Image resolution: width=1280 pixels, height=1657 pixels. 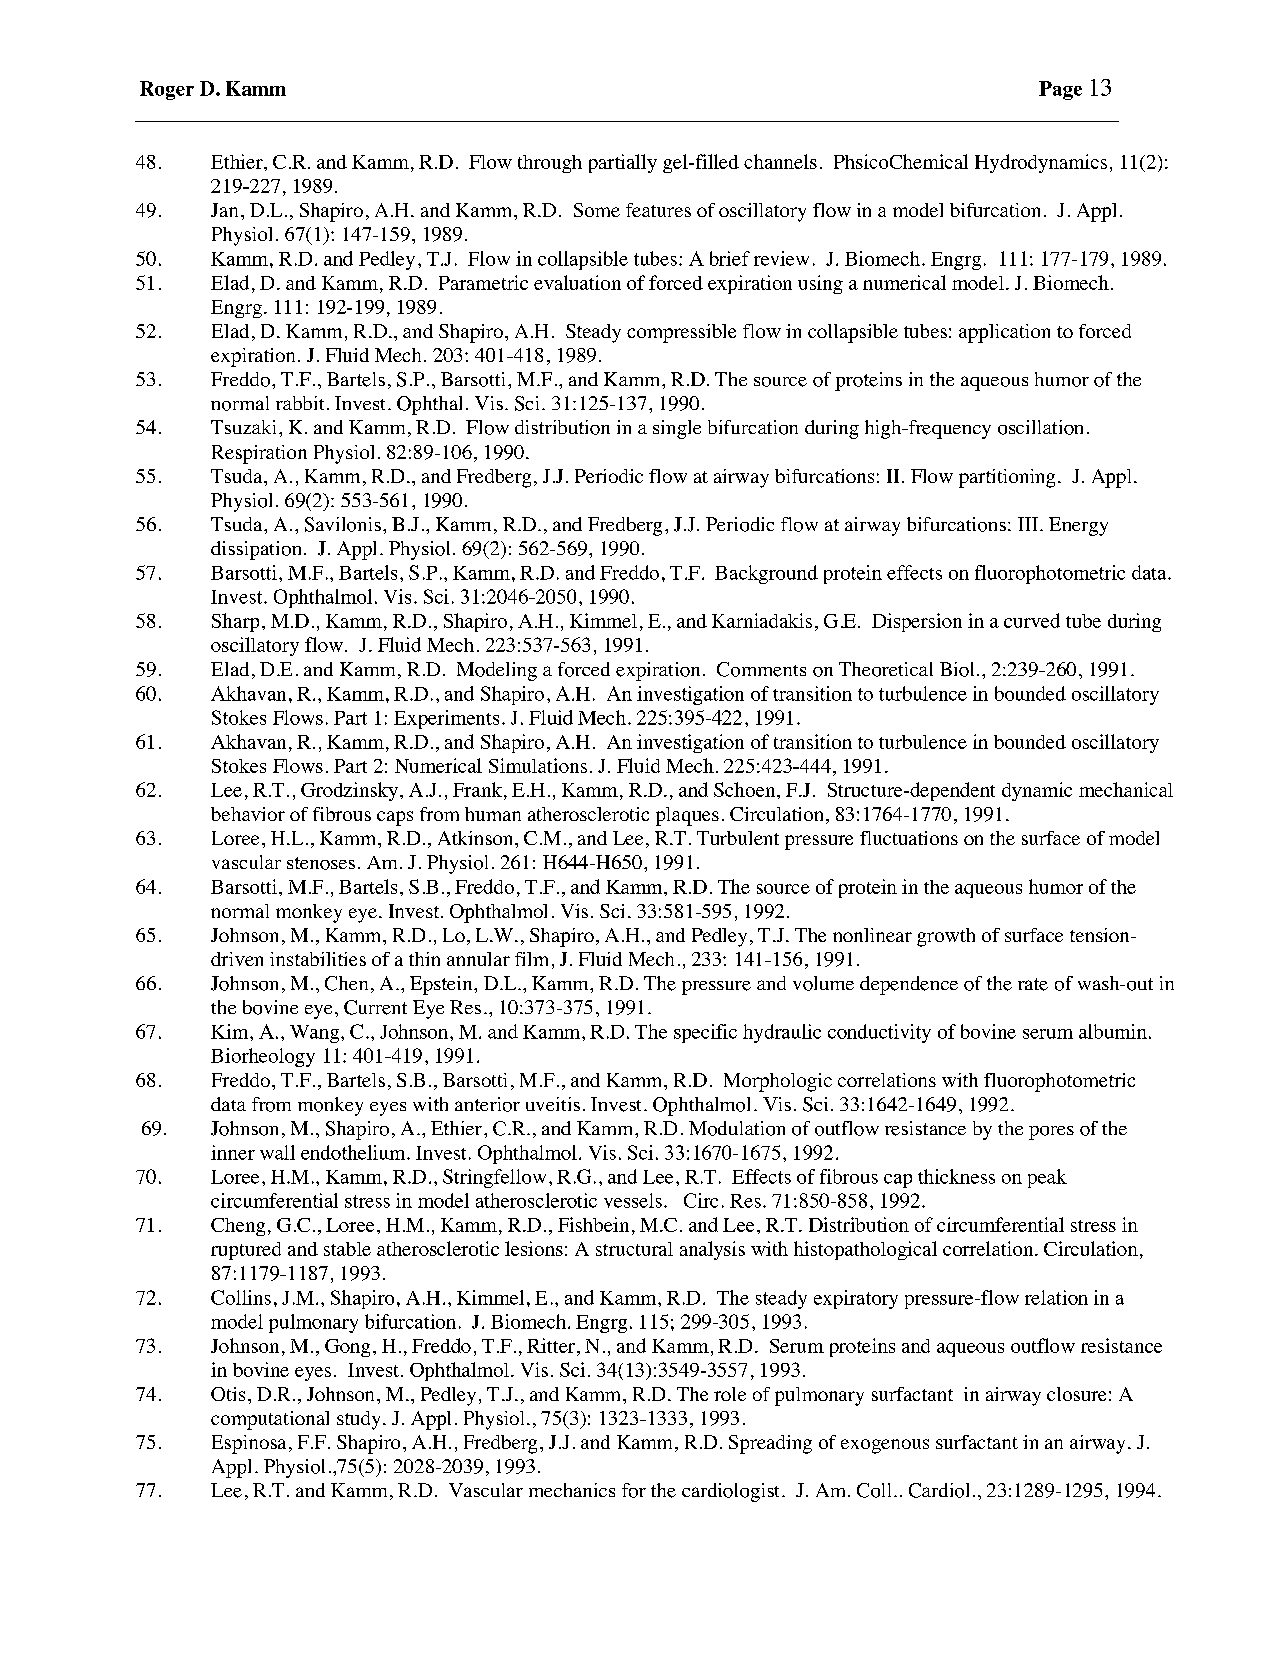 What do you see at coordinates (730, 1394) in the screenshot?
I see `role` at bounding box center [730, 1394].
